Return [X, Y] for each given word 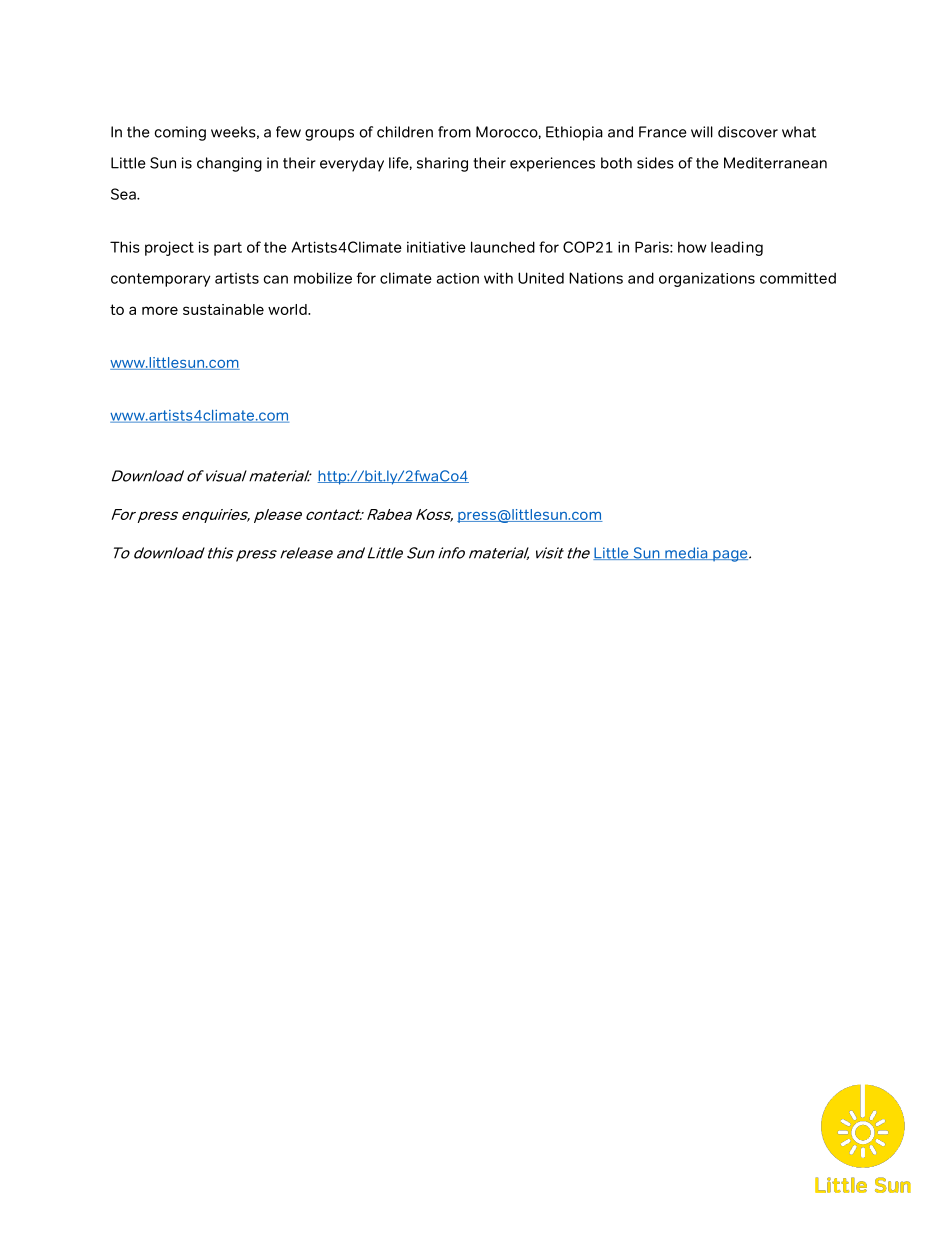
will [702, 132]
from [454, 132]
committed [798, 278]
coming [180, 133]
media [686, 553]
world [288, 309]
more [160, 310]
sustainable [223, 309]
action [458, 278]
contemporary [161, 280]
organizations [707, 279]
